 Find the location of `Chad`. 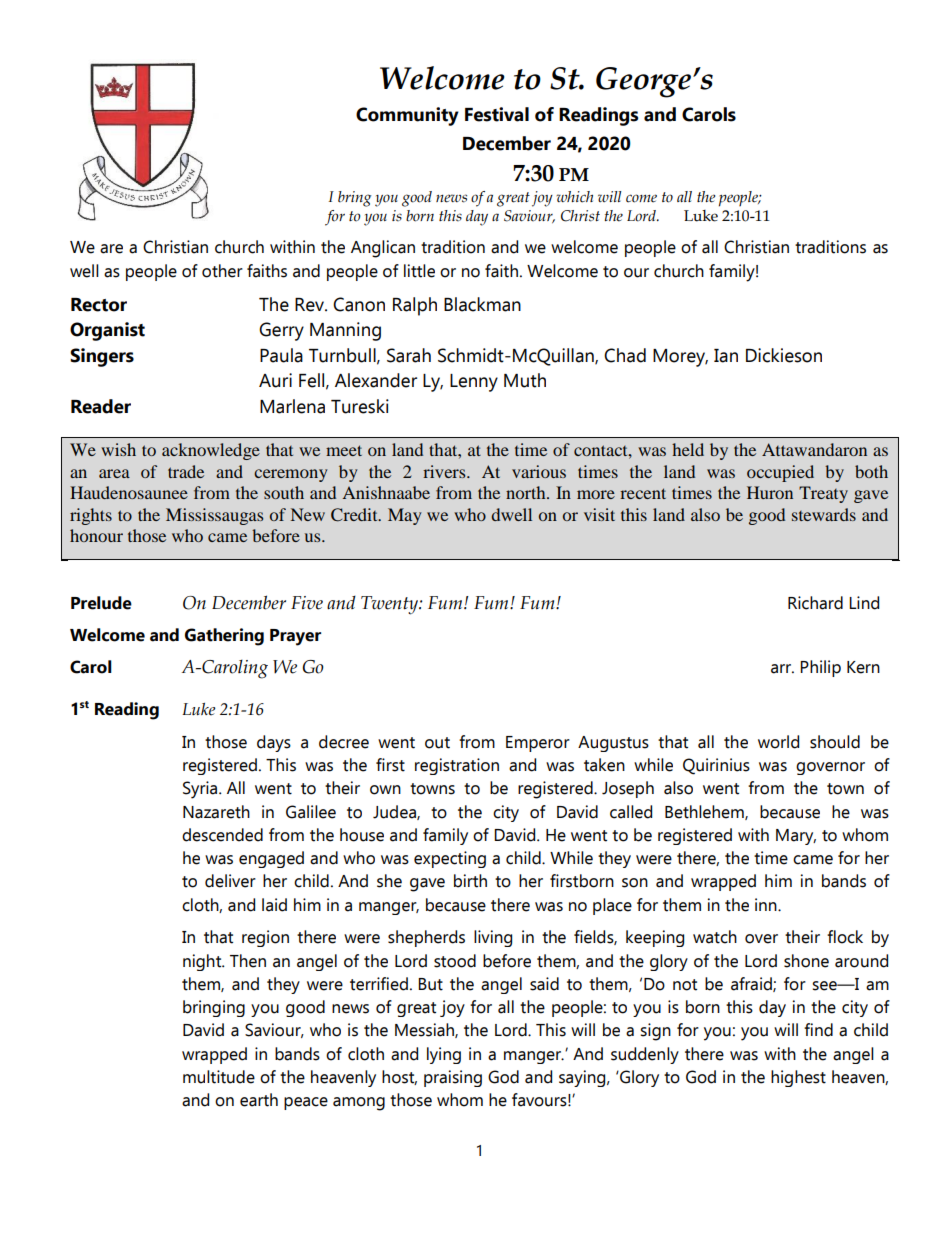

Chad is located at coordinates (625, 355).
